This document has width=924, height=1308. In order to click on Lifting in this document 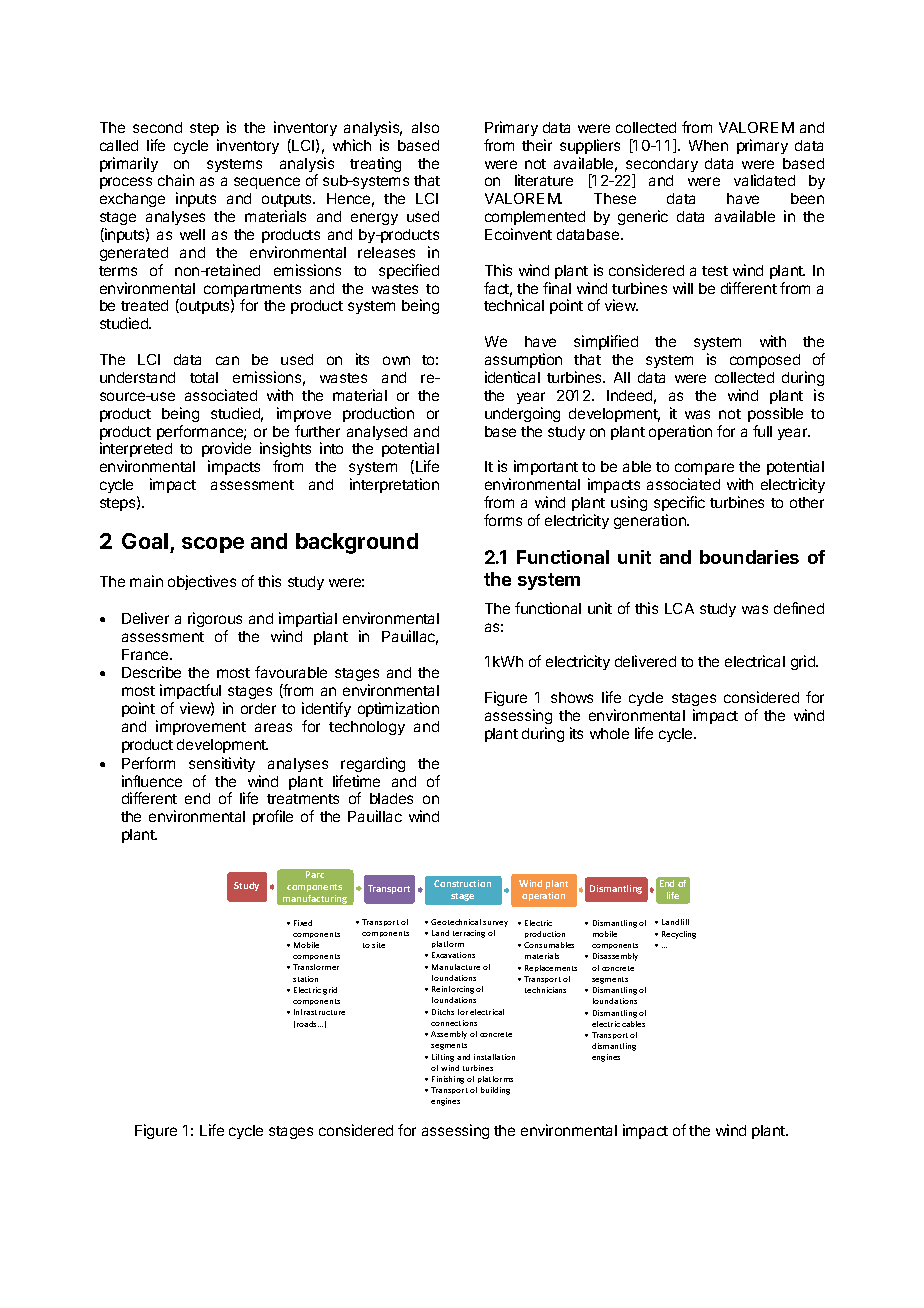, I will do `click(443, 1058)`.
